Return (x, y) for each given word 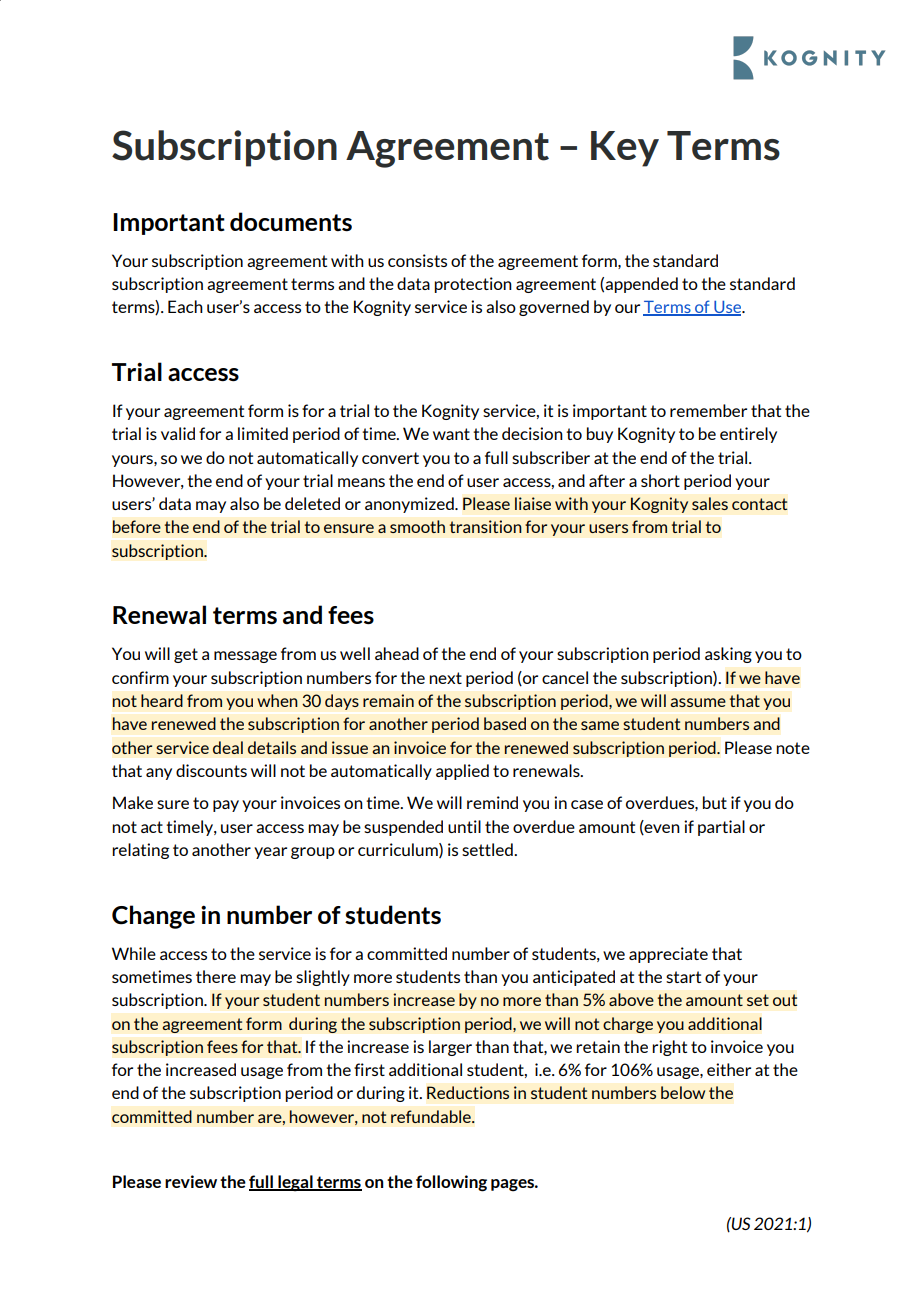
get (186, 655)
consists (417, 260)
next (445, 678)
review (191, 1181)
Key (625, 149)
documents (291, 221)
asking (728, 655)
